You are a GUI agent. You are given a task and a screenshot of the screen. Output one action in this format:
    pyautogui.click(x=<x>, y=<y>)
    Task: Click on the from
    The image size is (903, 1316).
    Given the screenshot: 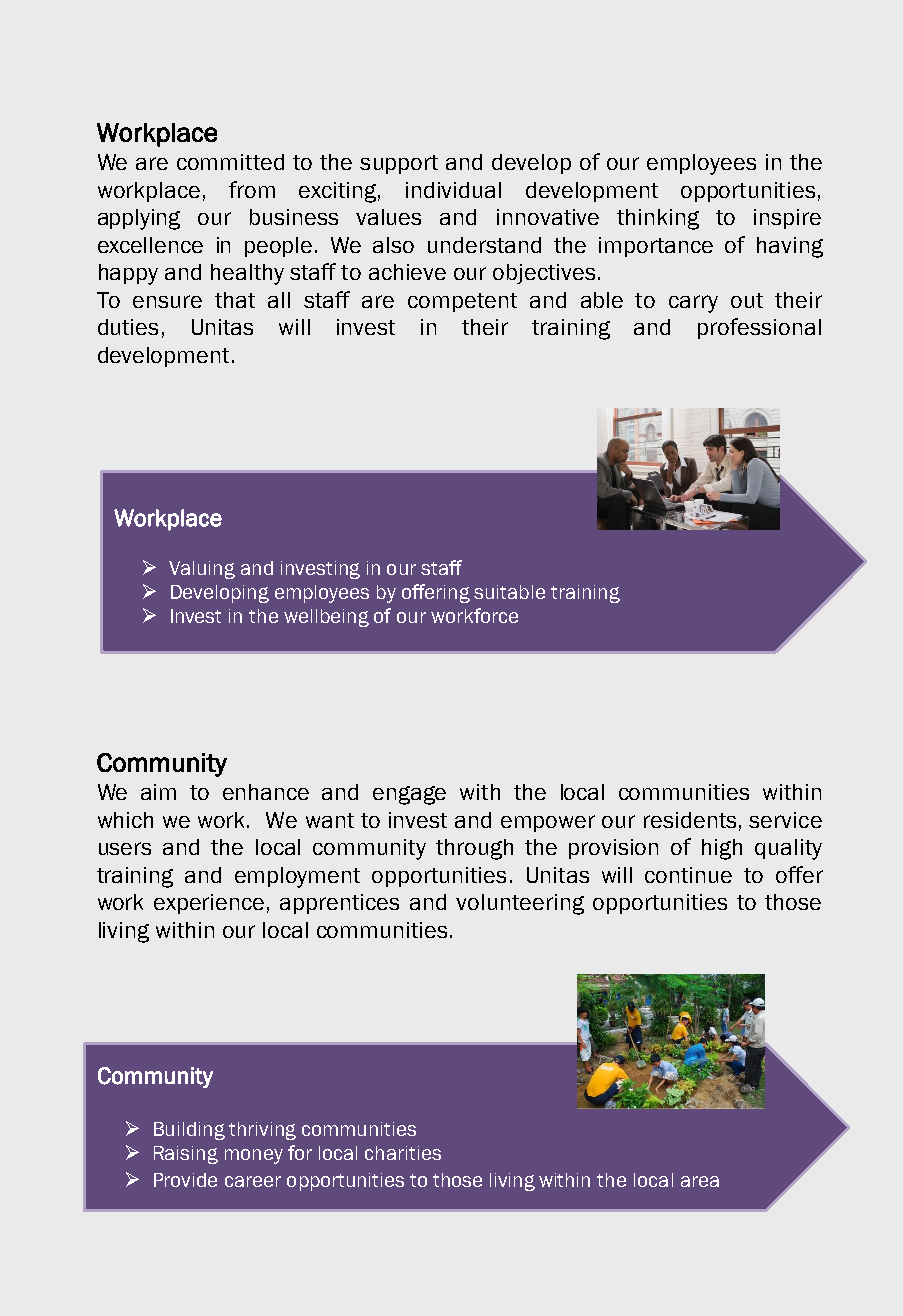 What is the action you would take?
    pyautogui.click(x=252, y=189)
